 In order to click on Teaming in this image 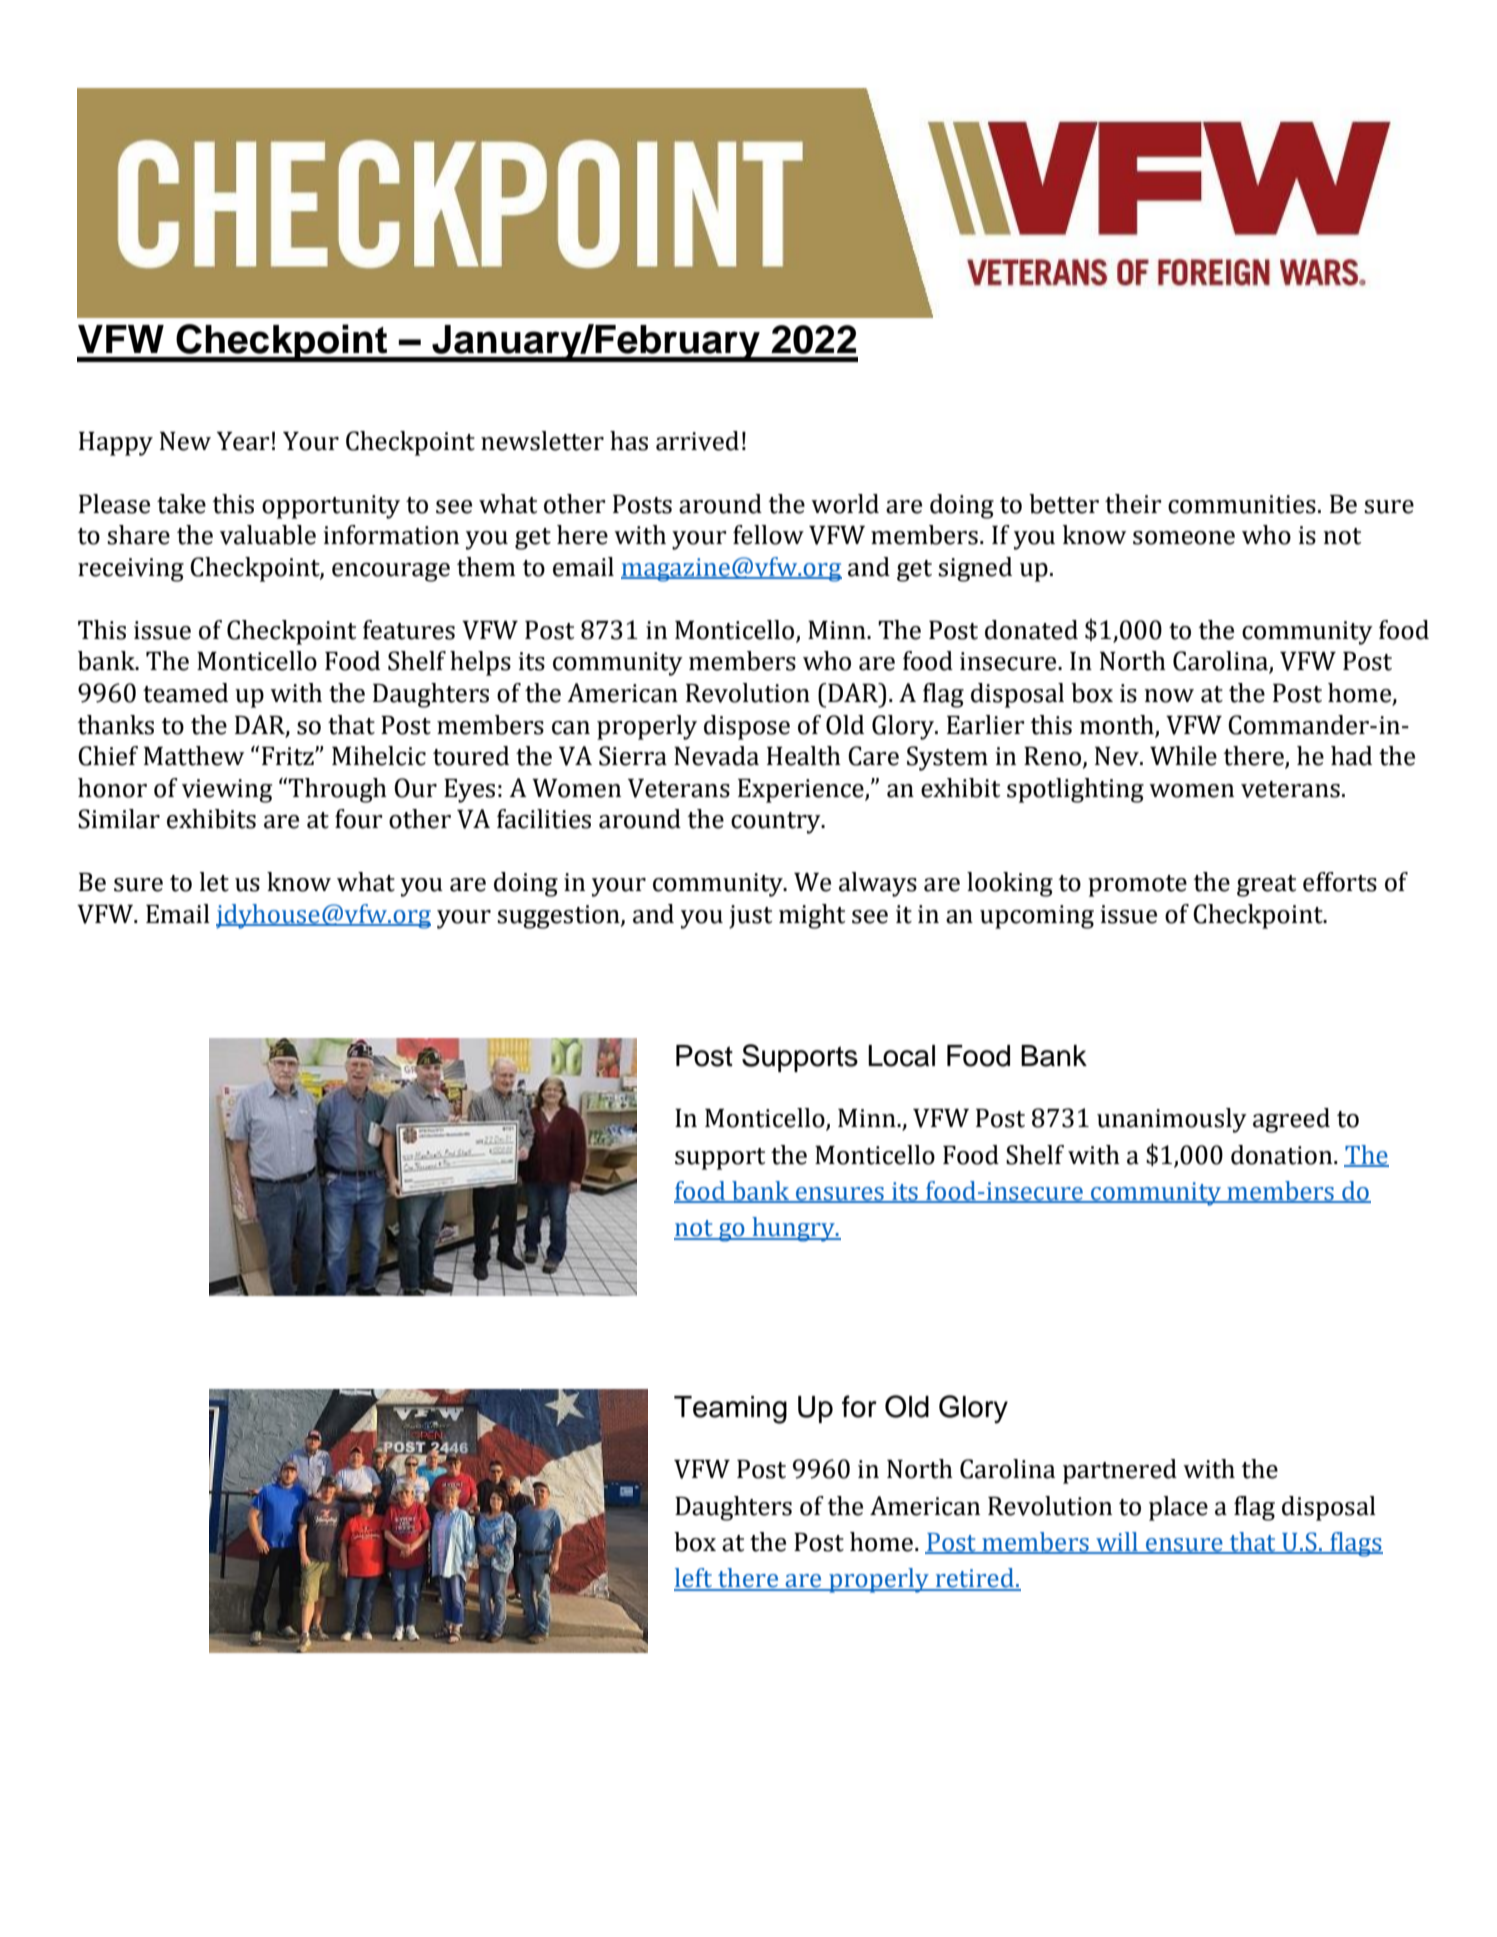, I will do `click(730, 1410)`.
